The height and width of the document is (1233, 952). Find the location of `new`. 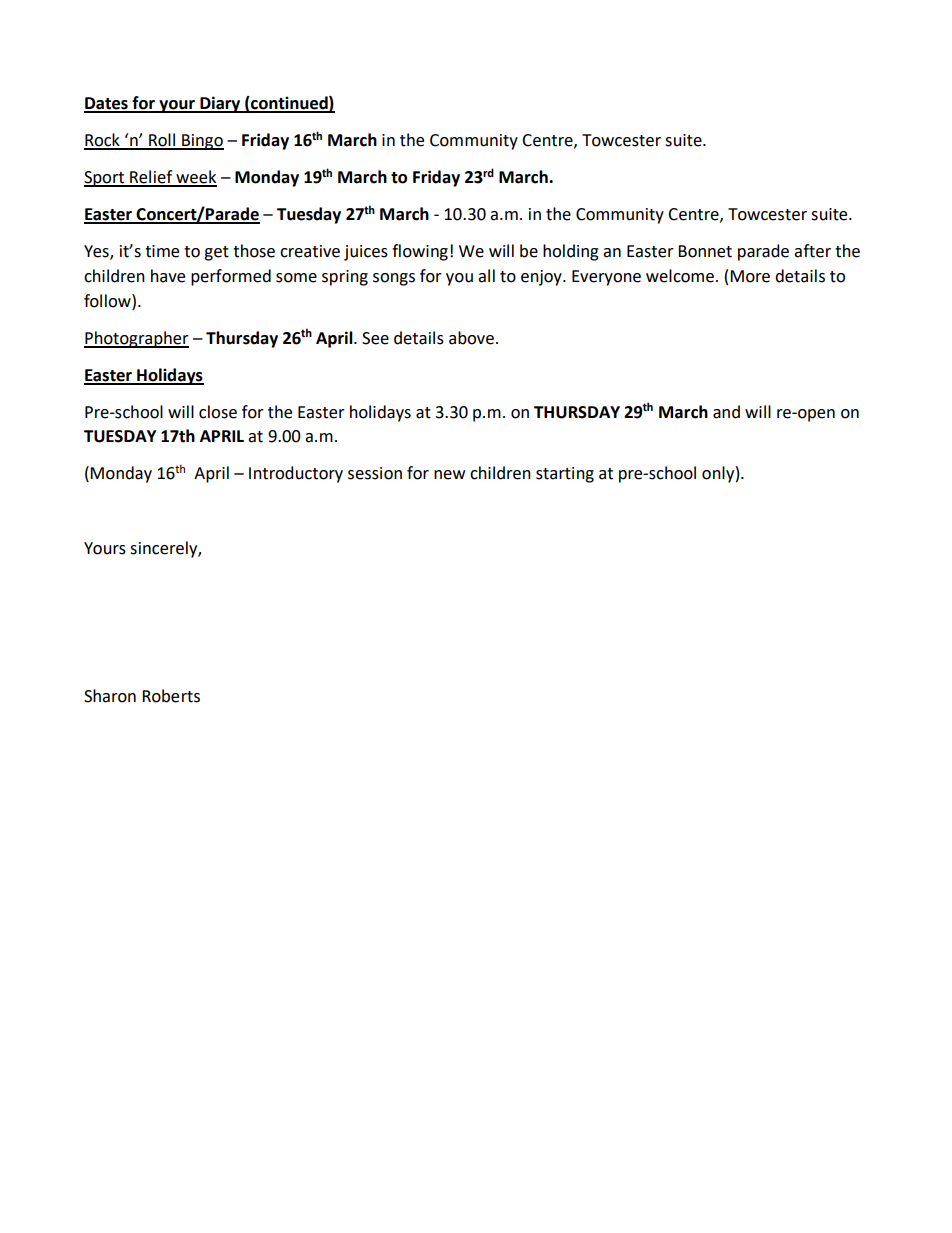

new is located at coordinates (449, 475).
